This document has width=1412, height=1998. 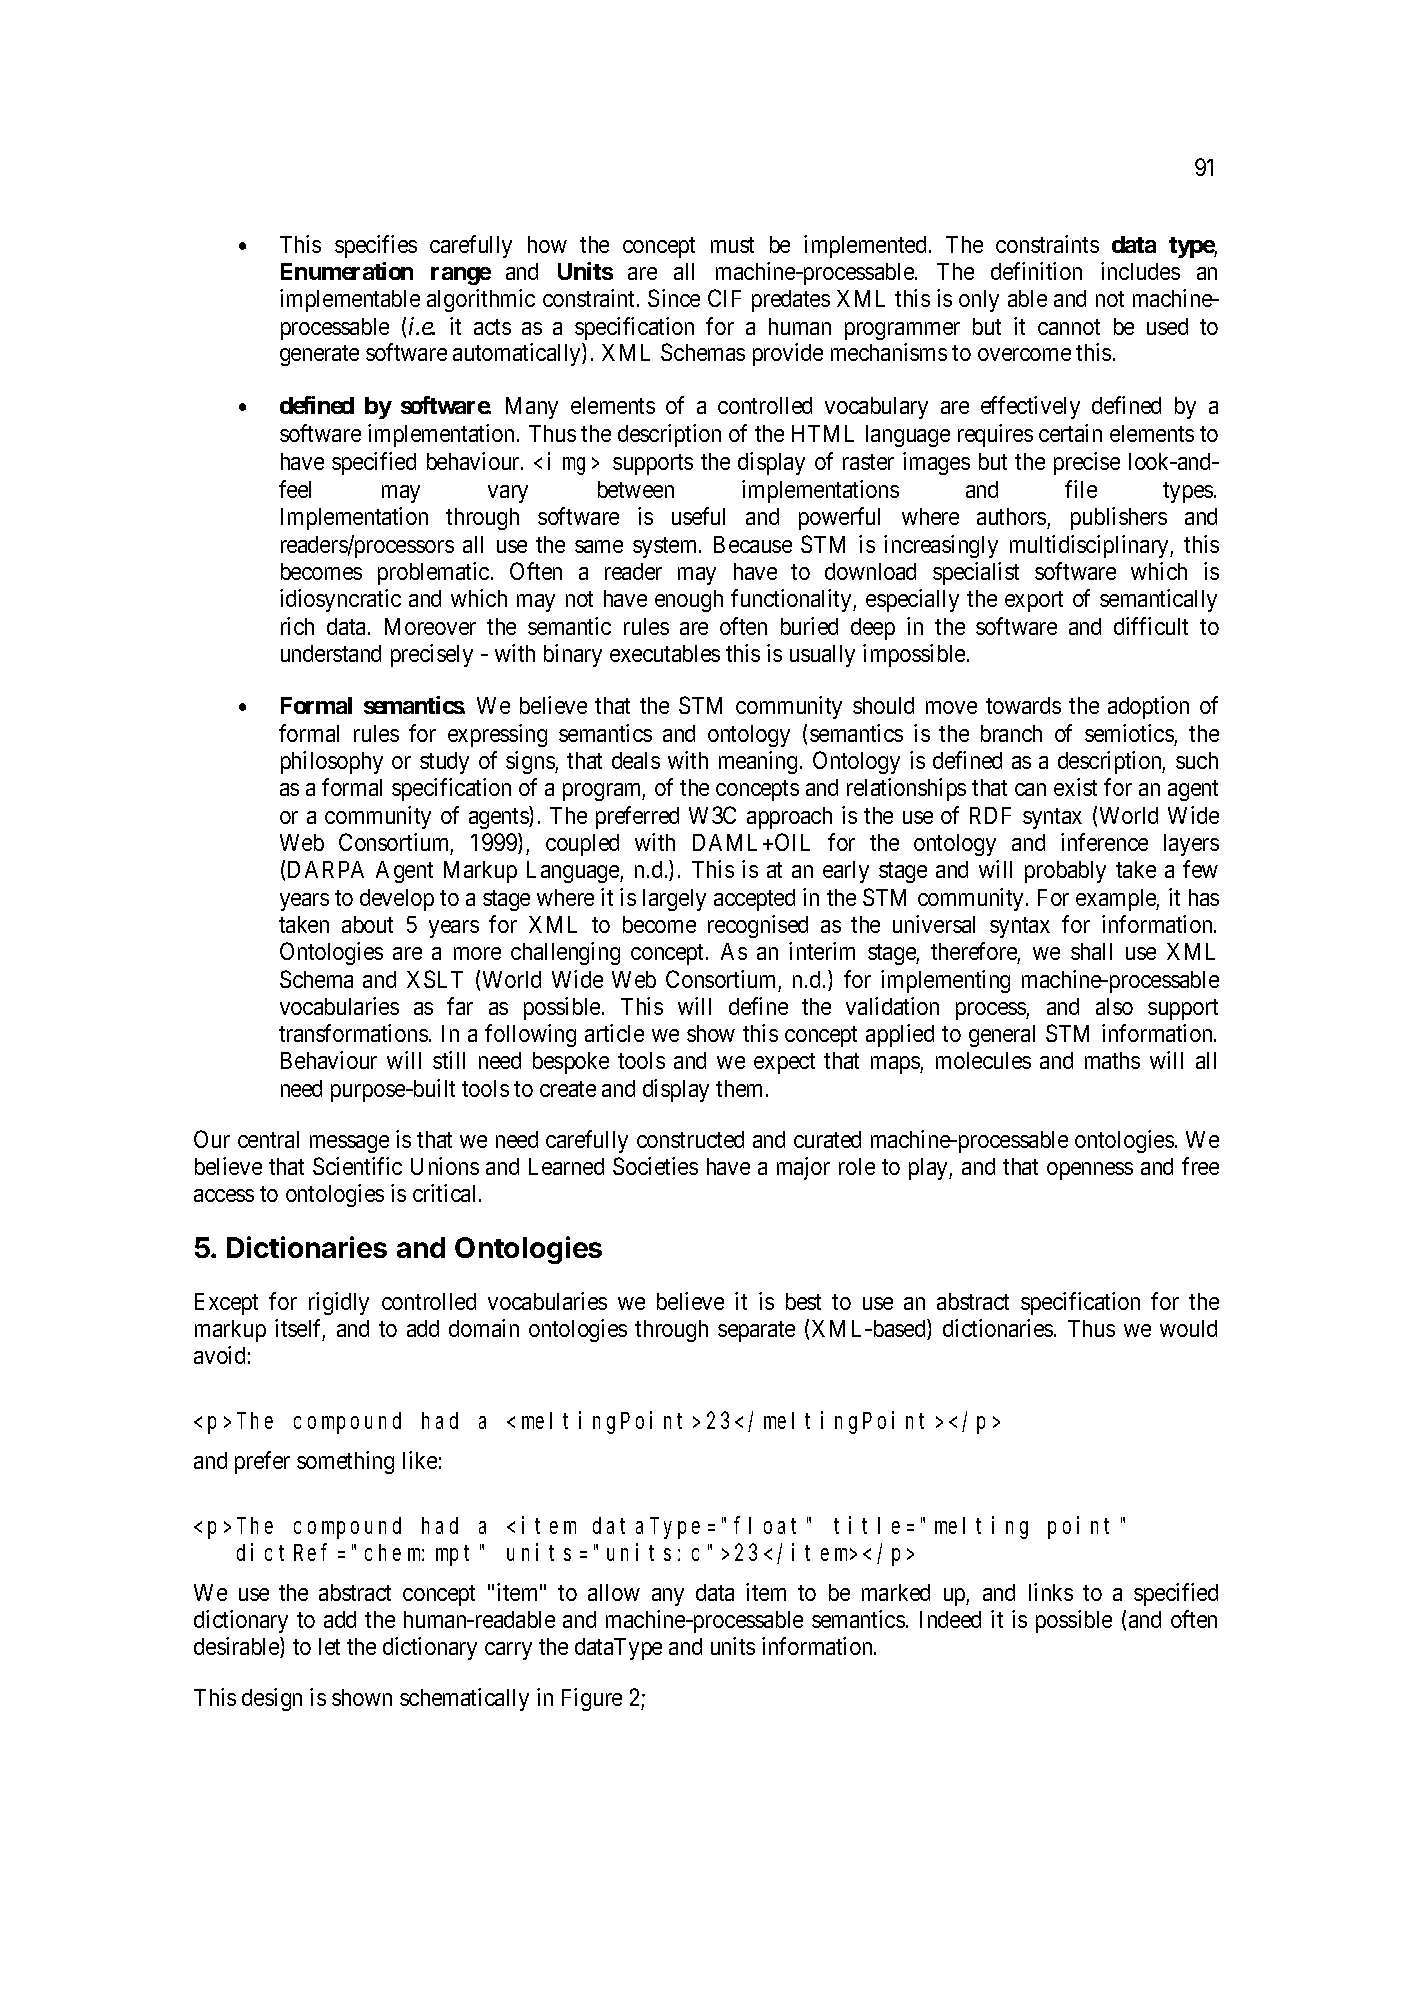 I want to click on let, so click(x=329, y=1646).
